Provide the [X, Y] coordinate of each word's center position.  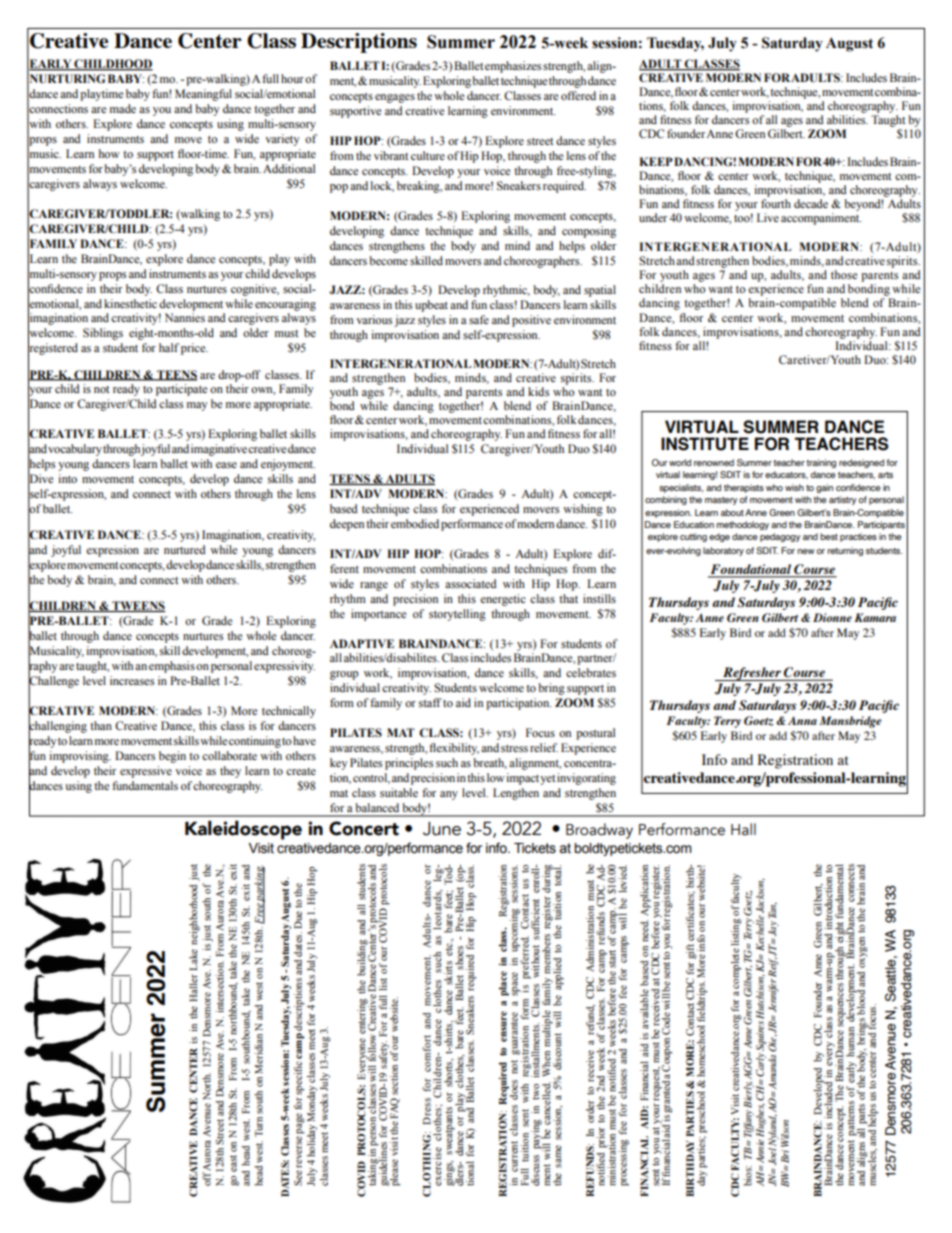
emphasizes [513, 67]
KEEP [656, 161]
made [123, 108]
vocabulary [75, 450]
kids [538, 391]
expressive [146, 772]
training [821, 463]
